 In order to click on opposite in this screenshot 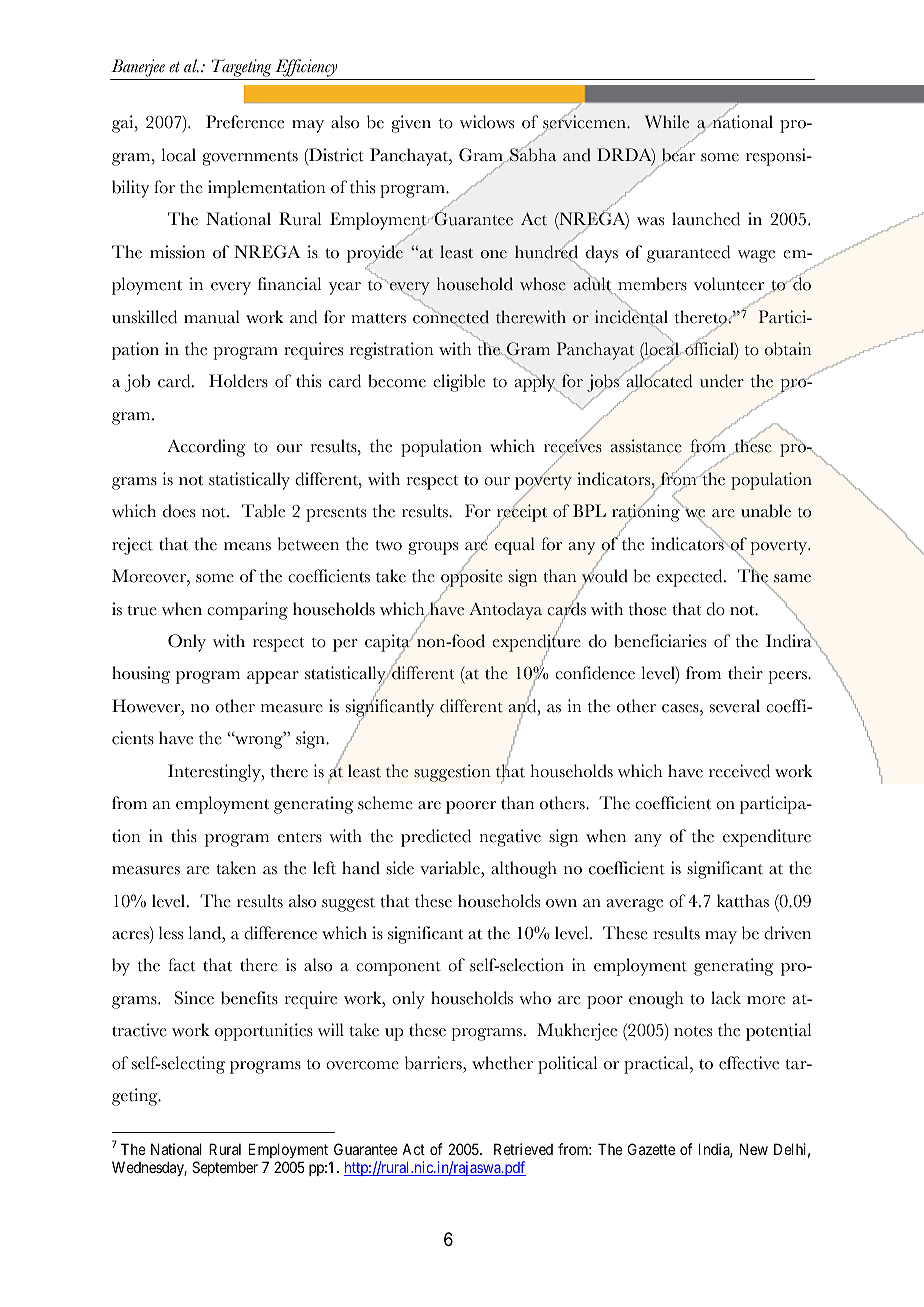, I will do `click(472, 579)`.
